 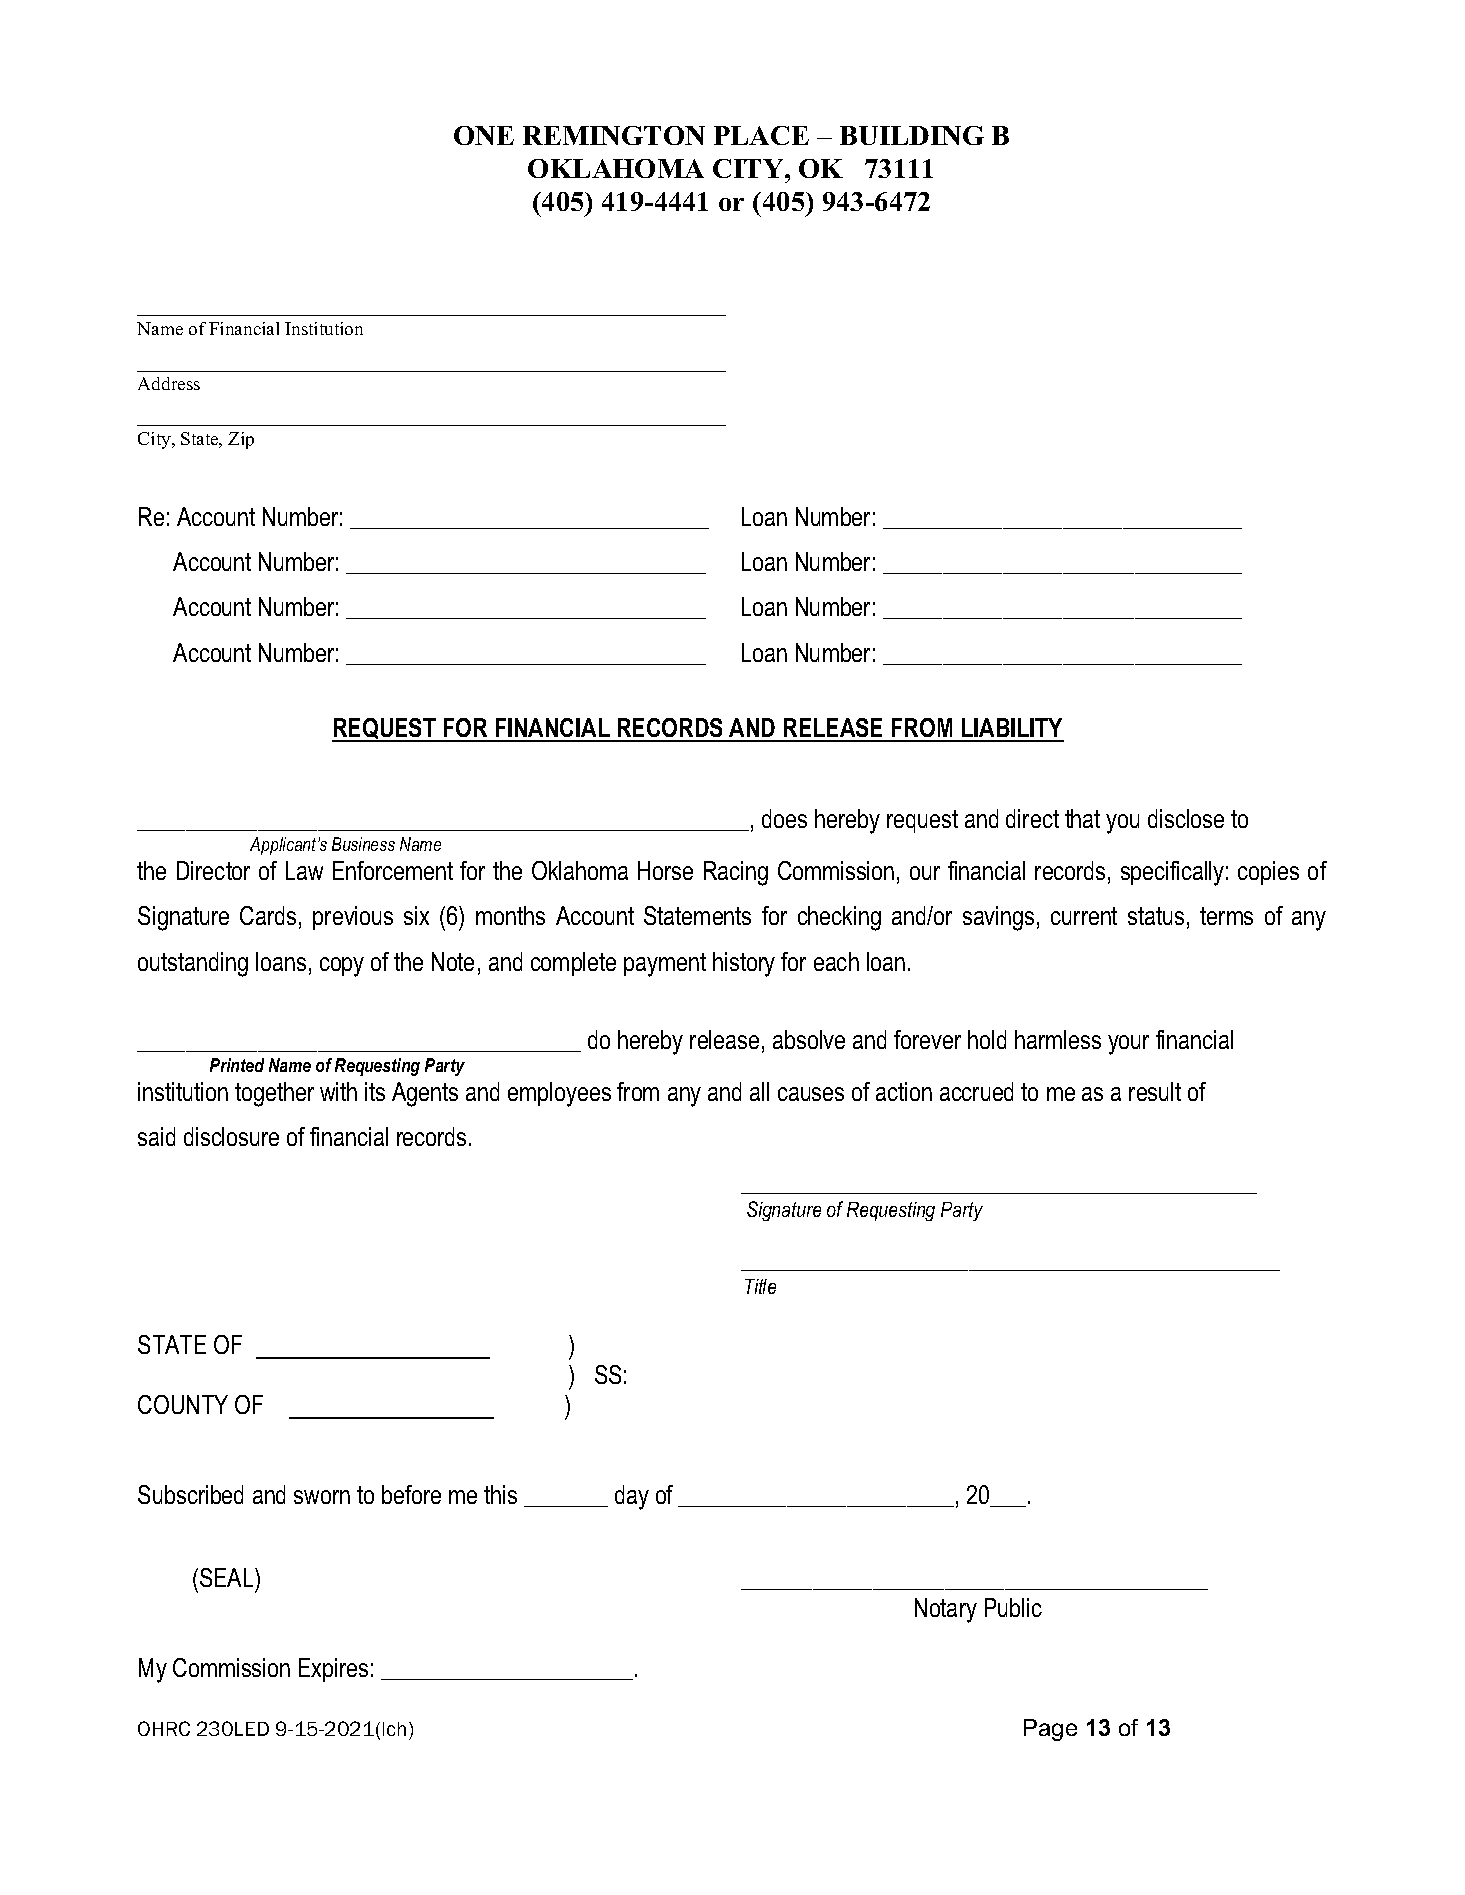 What do you see at coordinates (761, 135) in the screenshot?
I see `PLACE` at bounding box center [761, 135].
